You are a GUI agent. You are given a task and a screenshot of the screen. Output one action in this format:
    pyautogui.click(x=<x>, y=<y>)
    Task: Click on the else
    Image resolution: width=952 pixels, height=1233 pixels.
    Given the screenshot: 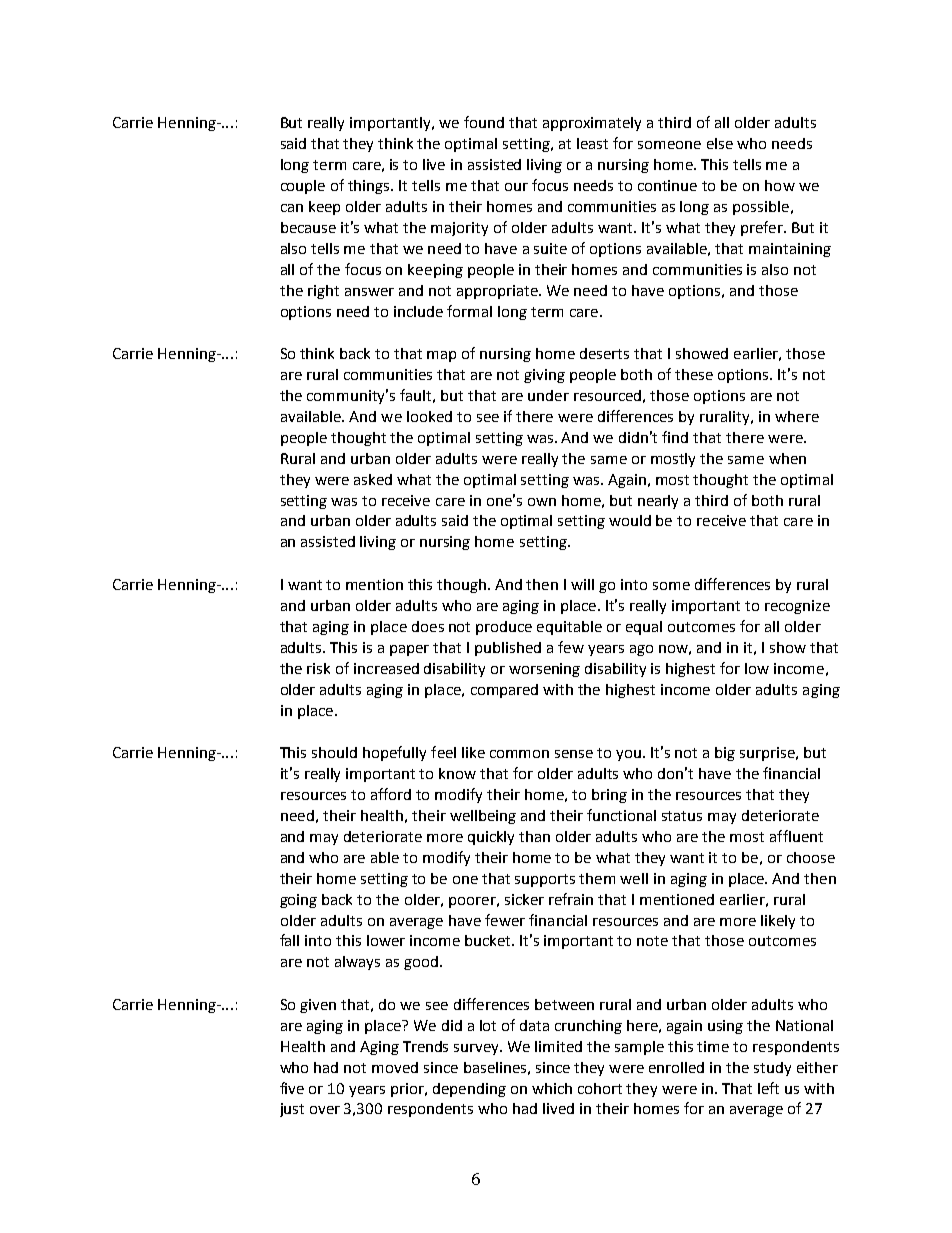 What is the action you would take?
    pyautogui.click(x=720, y=143)
